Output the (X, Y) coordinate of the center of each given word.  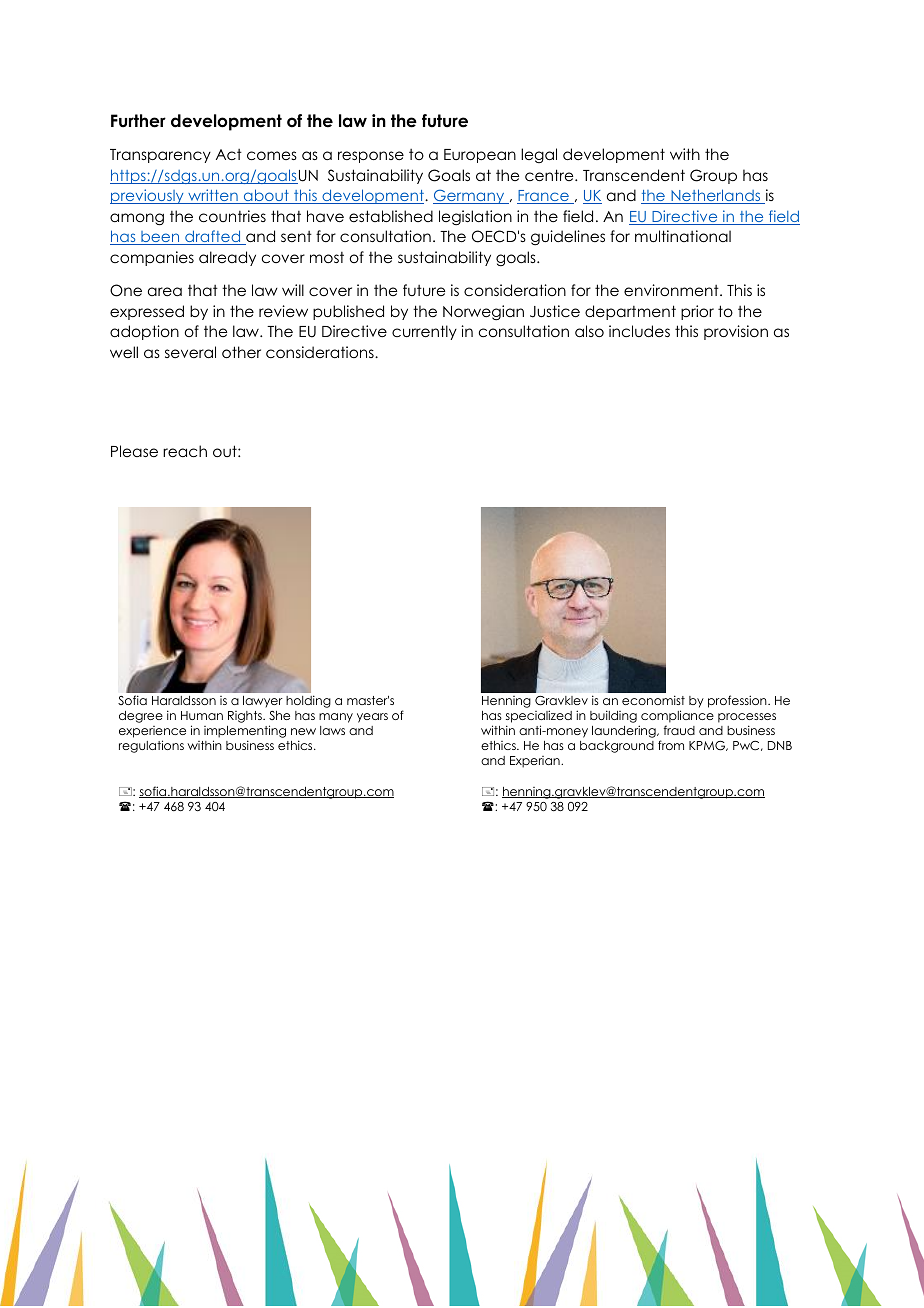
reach (185, 451)
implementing (245, 731)
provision (736, 332)
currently (424, 332)
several (190, 352)
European (480, 156)
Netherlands (716, 196)
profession (738, 701)
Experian (536, 762)
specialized (539, 716)
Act (229, 154)
